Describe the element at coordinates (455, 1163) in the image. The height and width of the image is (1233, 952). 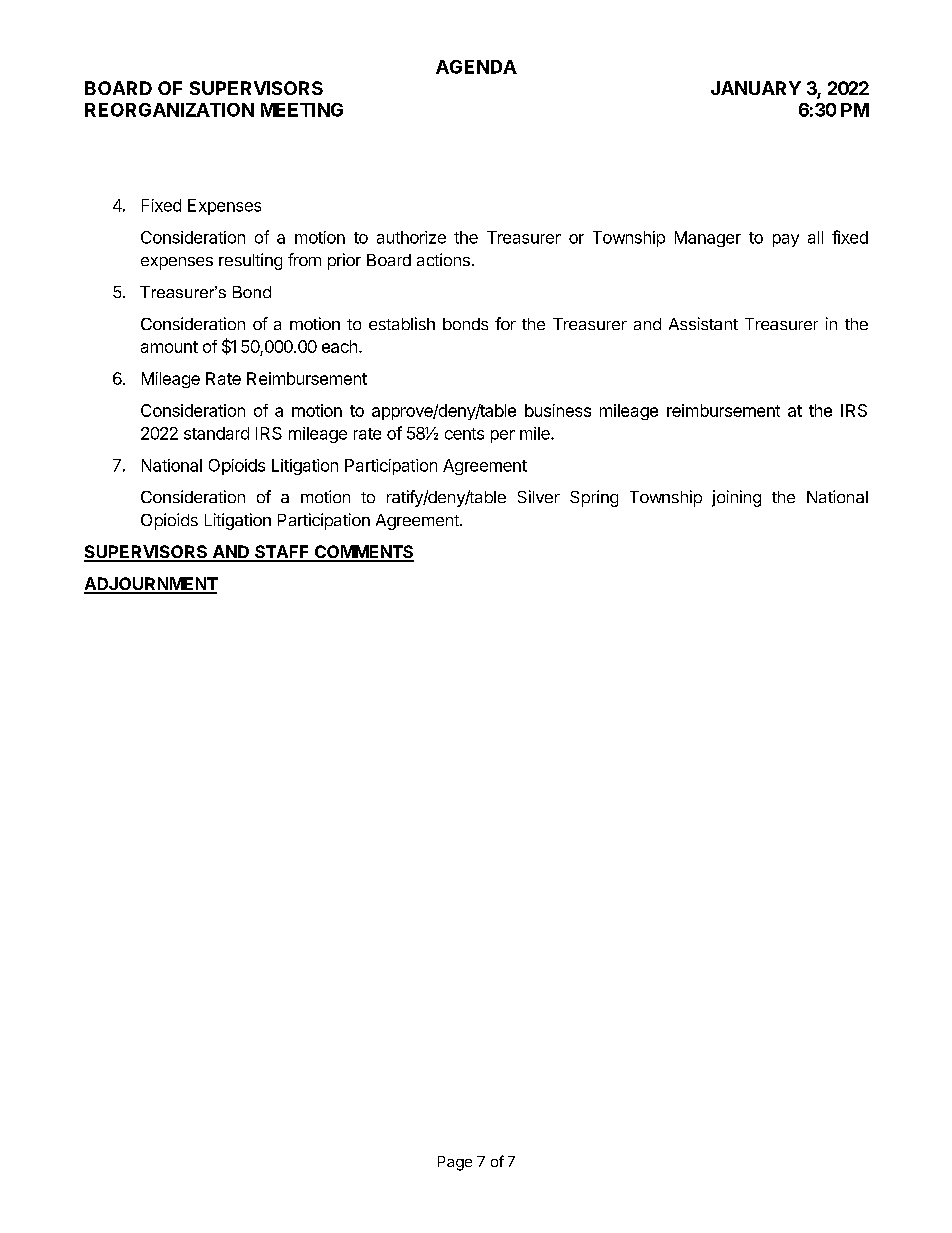
I see `Page` at that location.
